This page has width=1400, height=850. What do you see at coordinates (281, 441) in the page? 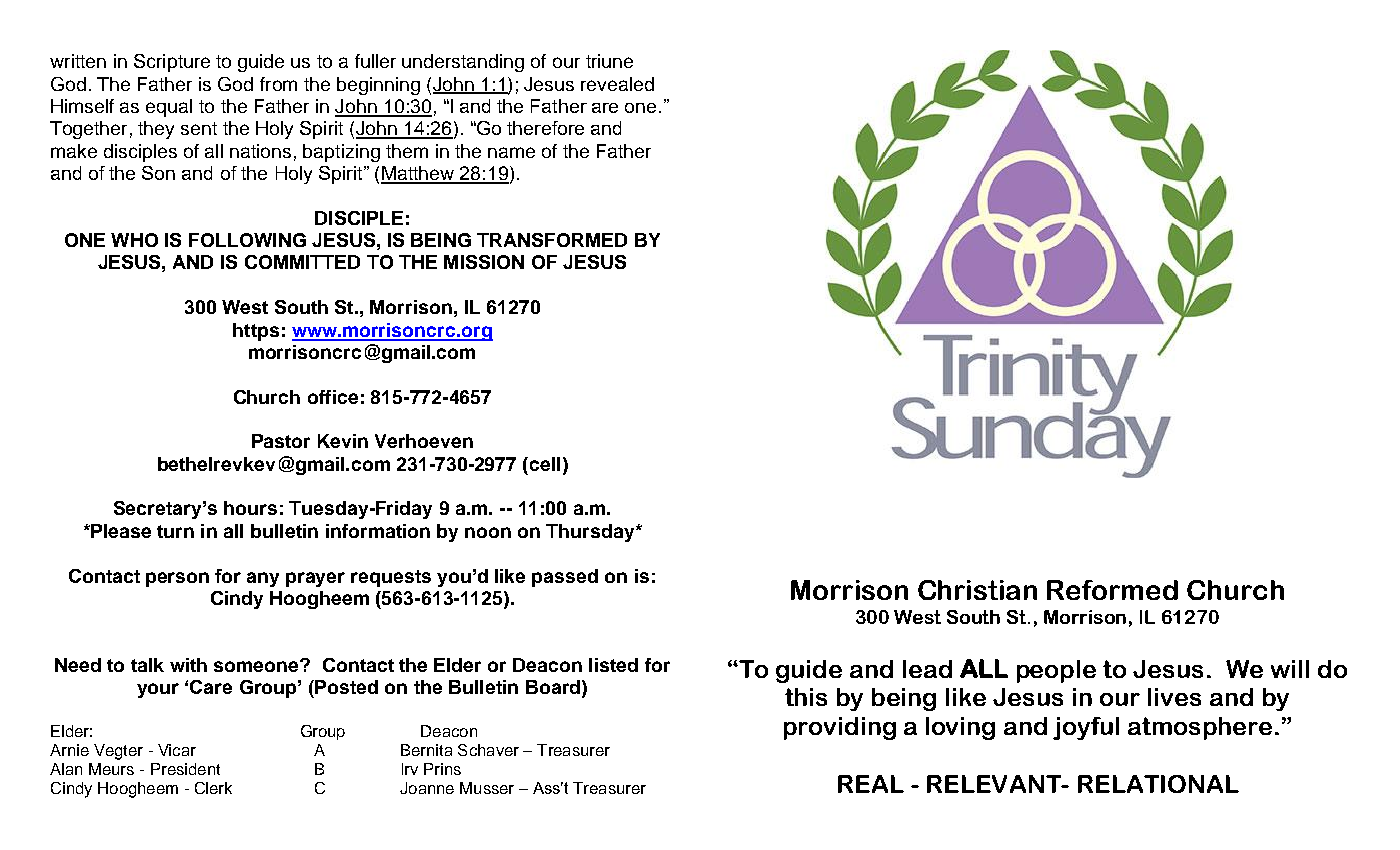
I see `Pastor` at bounding box center [281, 441].
